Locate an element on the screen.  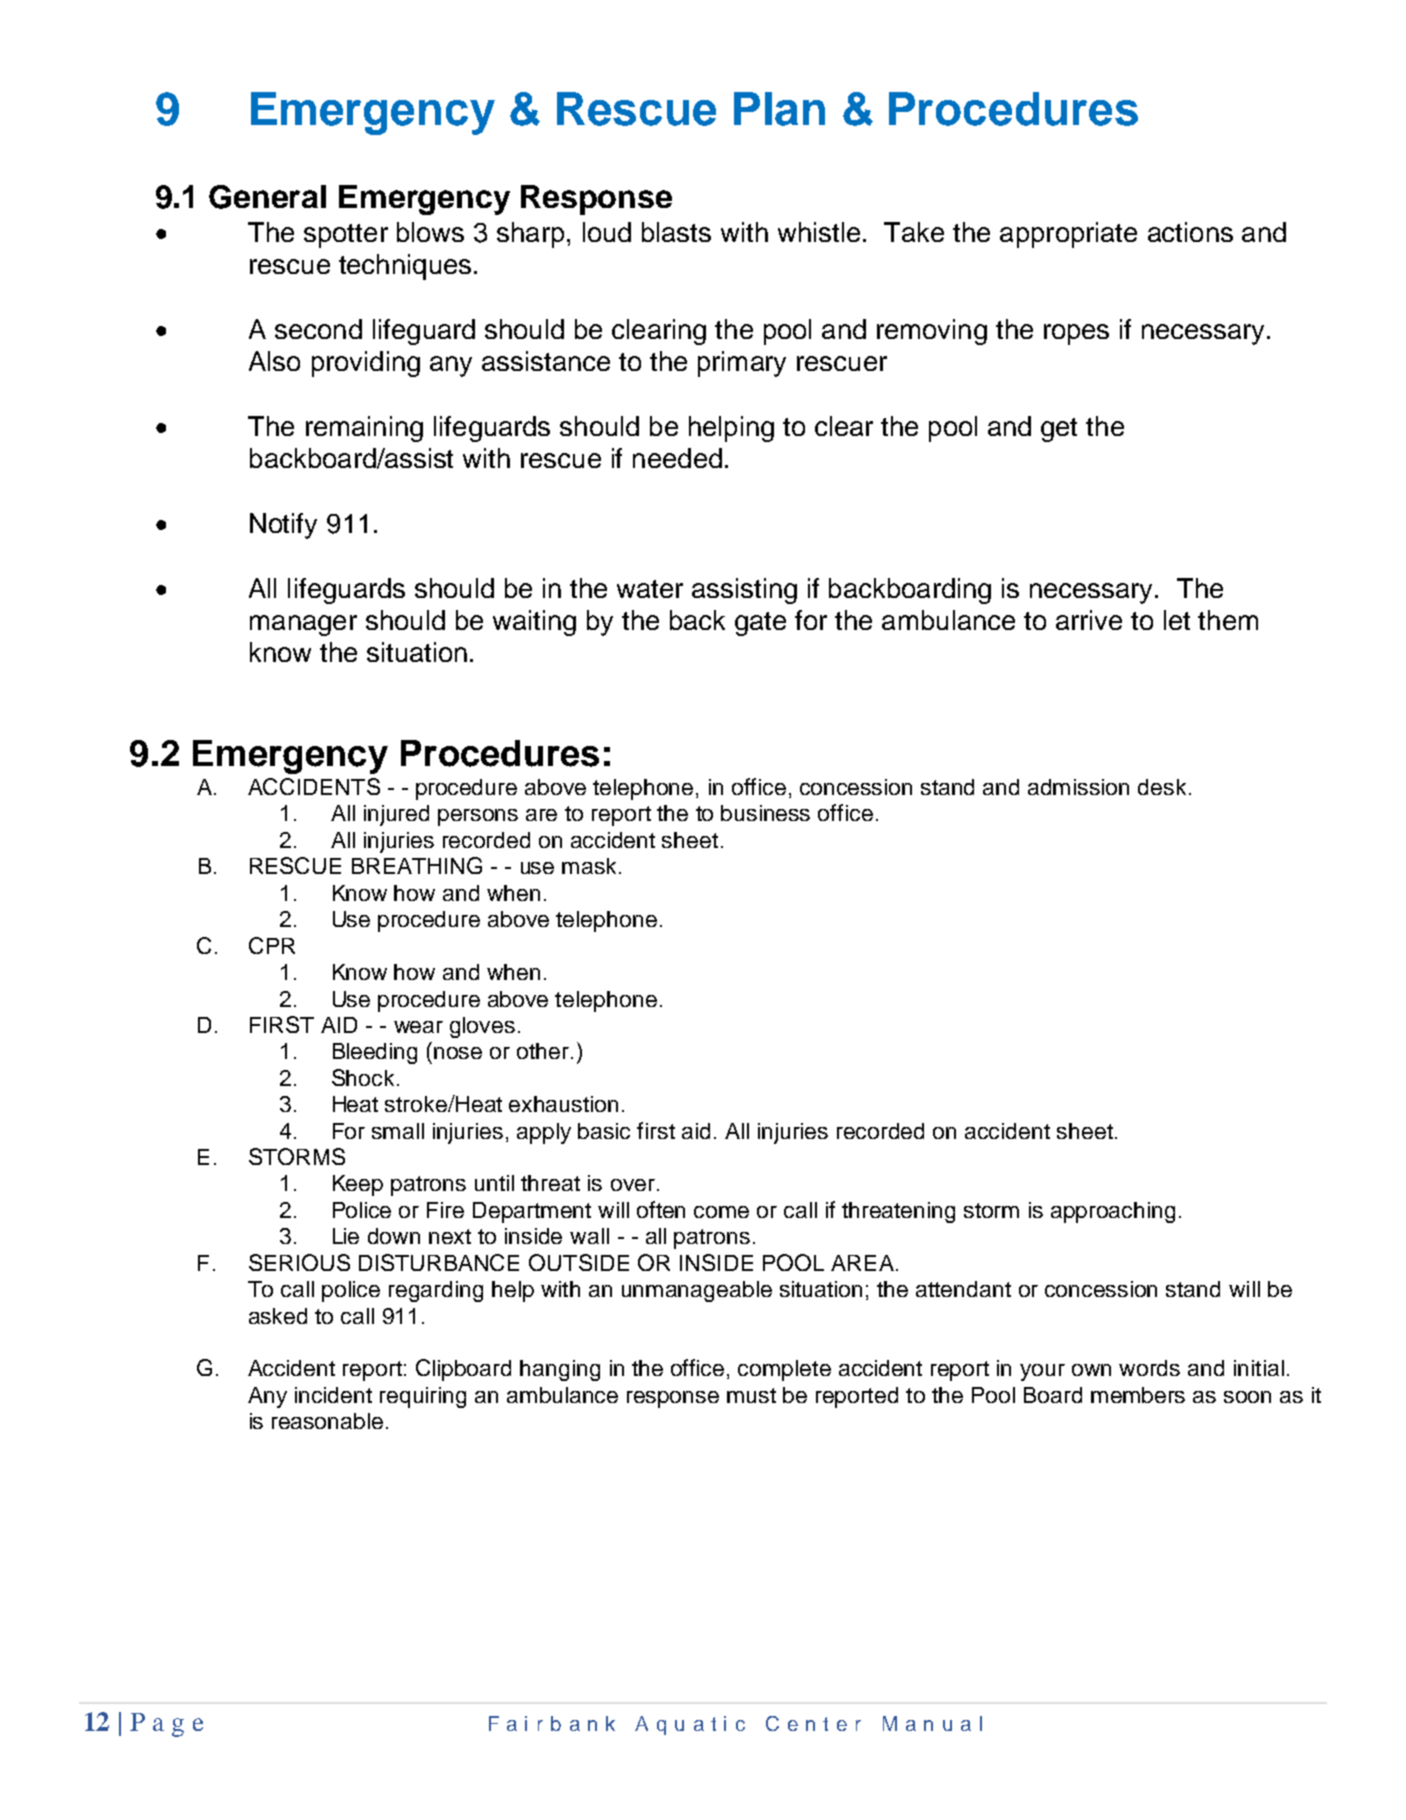
desk is located at coordinates (1162, 787).
